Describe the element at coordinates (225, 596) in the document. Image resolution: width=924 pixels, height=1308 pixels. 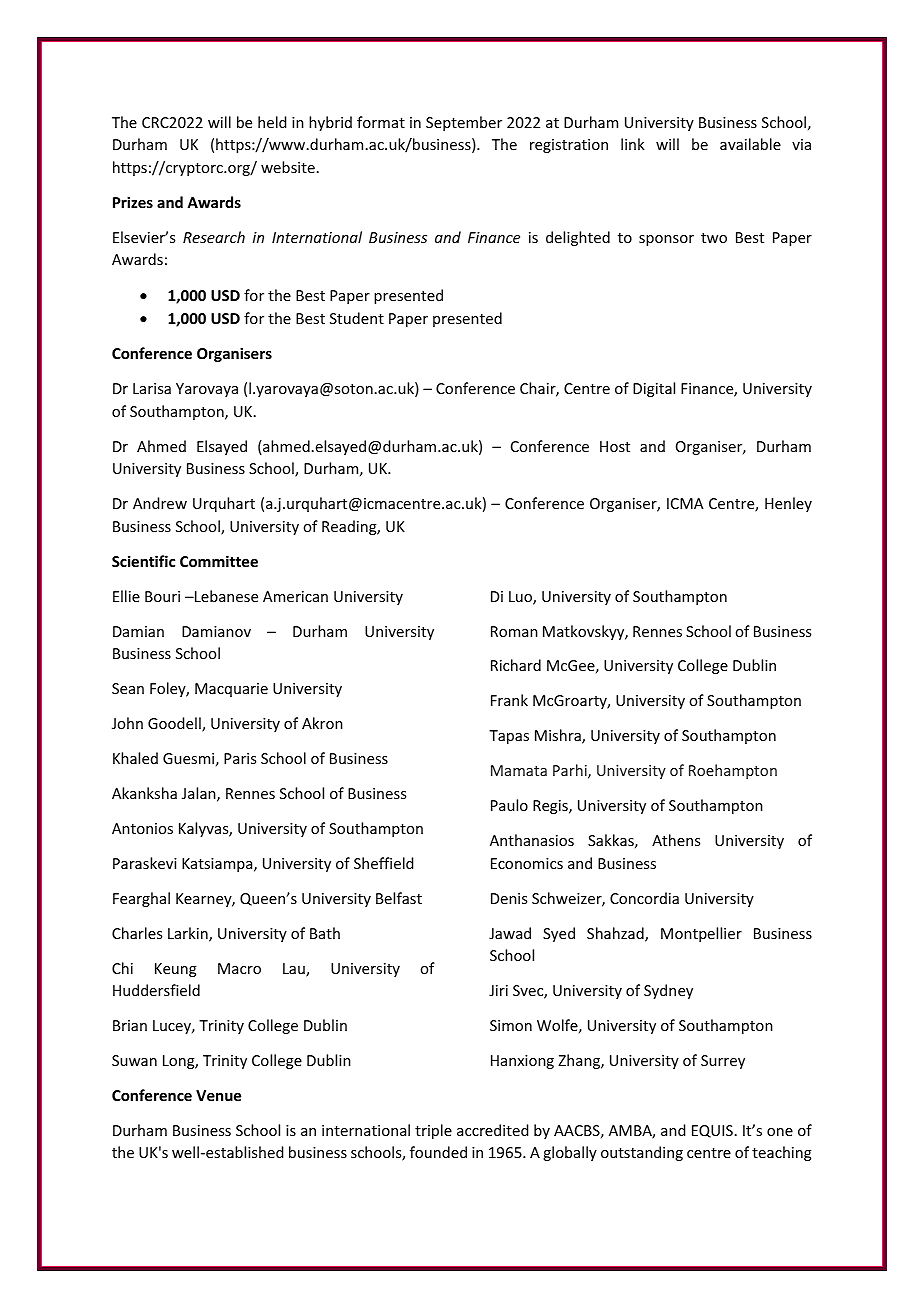
I see `Lebanese` at that location.
